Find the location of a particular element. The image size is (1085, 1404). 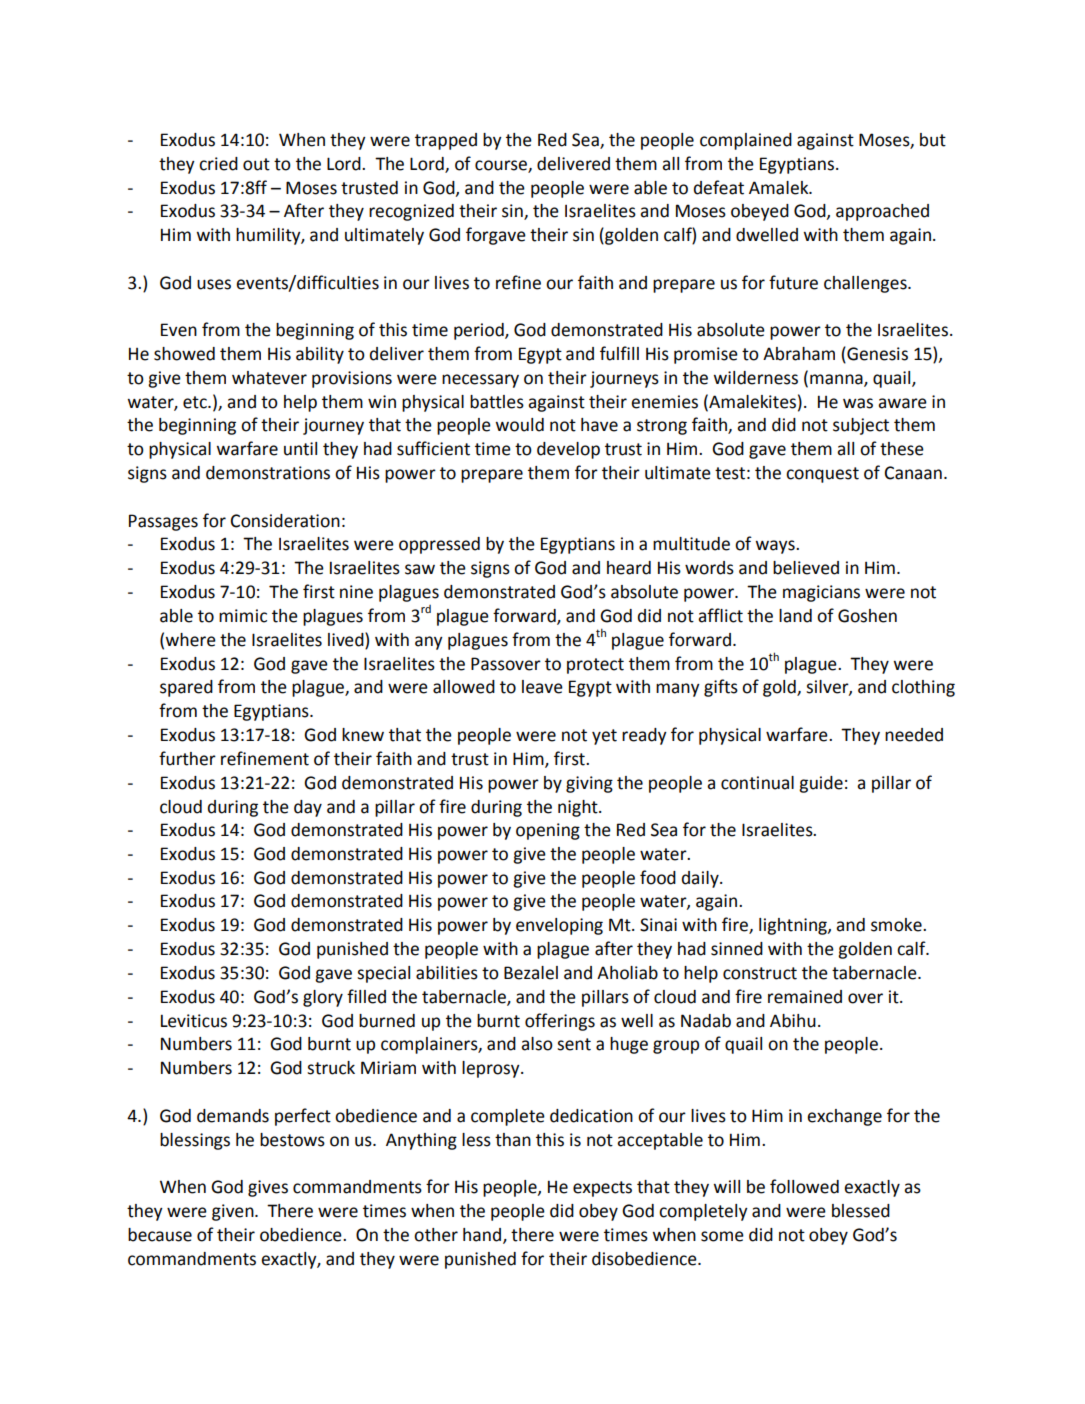

night is located at coordinates (579, 808).
